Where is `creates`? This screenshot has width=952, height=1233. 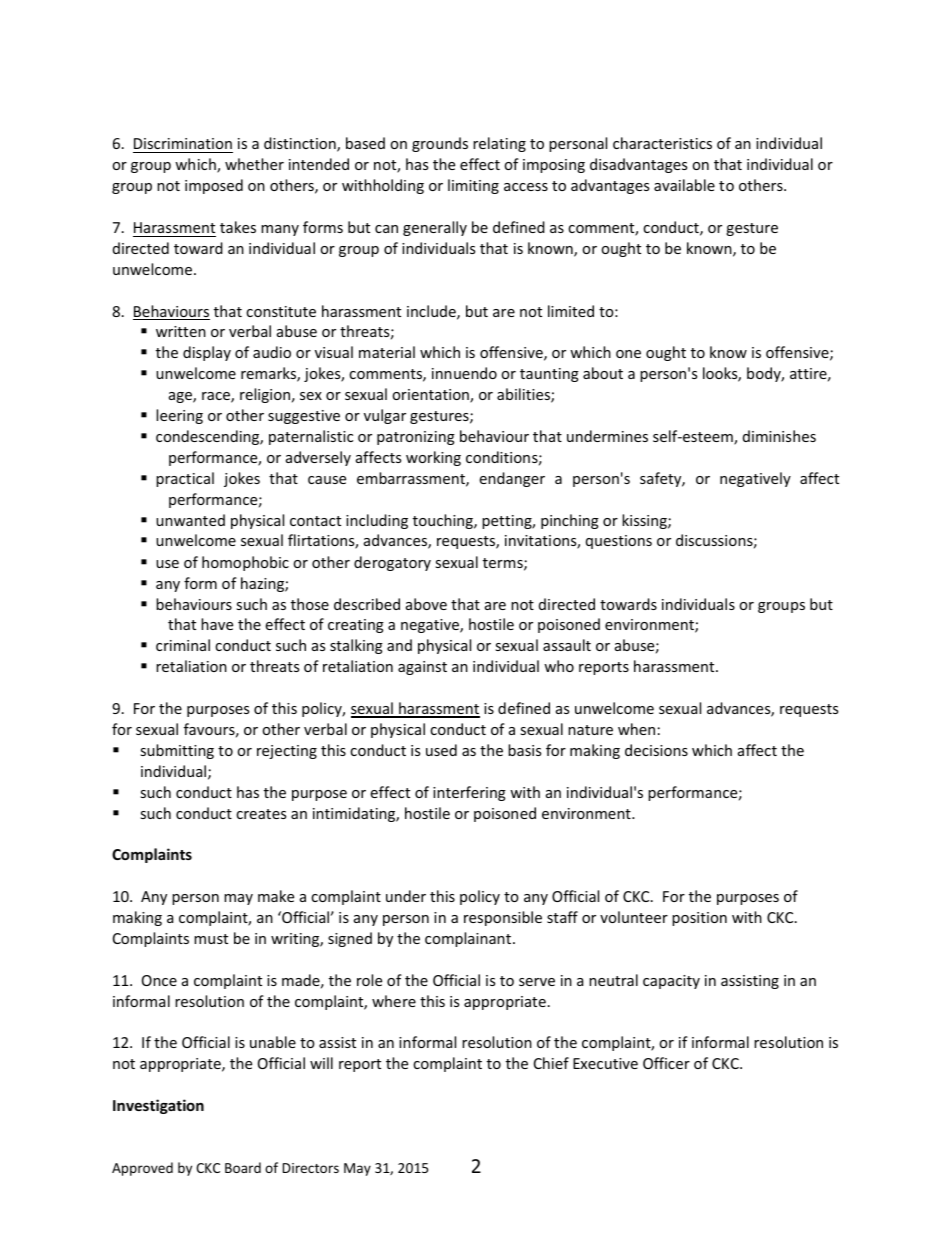 creates is located at coordinates (261, 814).
